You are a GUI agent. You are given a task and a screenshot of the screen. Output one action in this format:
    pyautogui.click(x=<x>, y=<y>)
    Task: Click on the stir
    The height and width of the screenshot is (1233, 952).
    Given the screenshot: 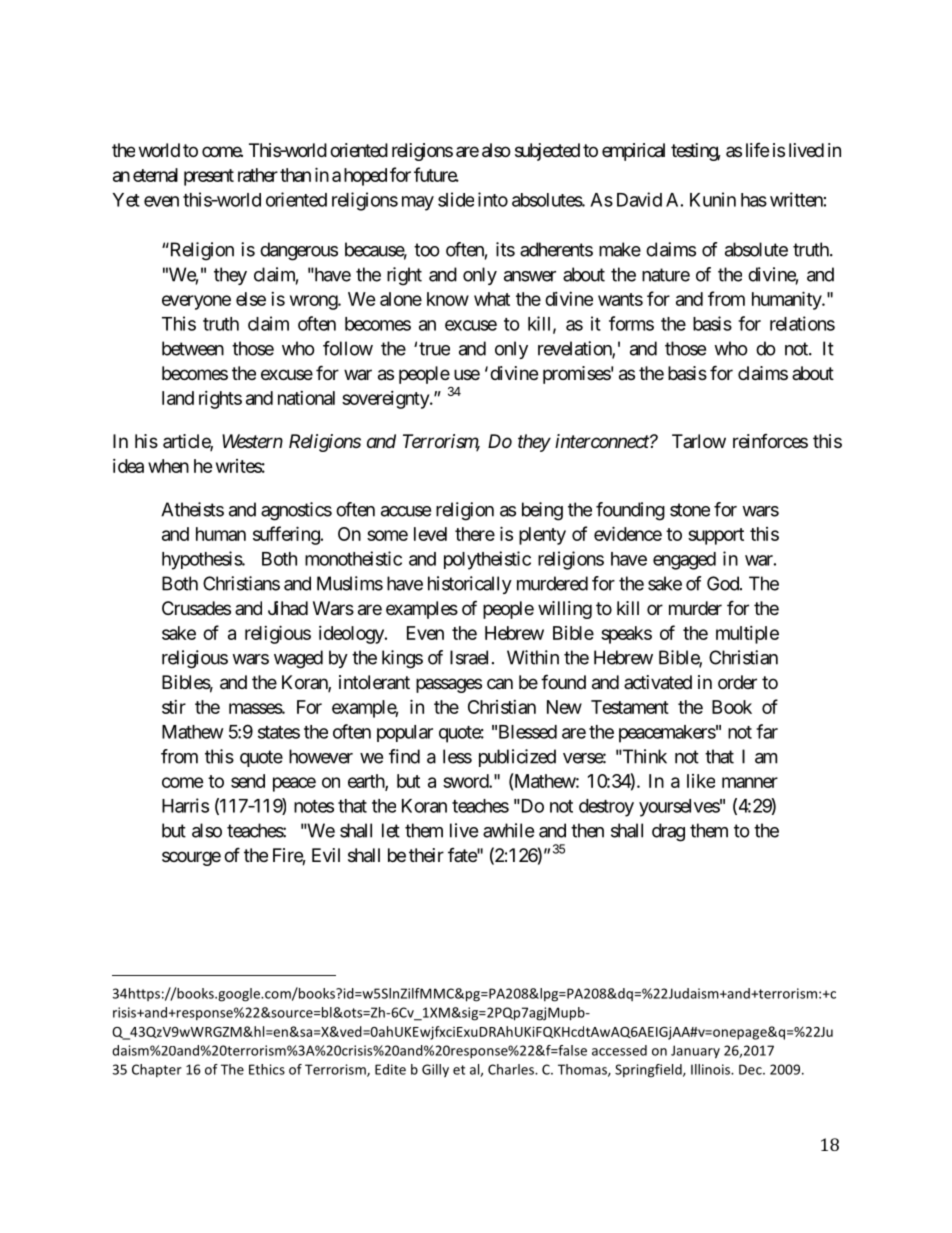 What is the action you would take?
    pyautogui.click(x=174, y=707)
